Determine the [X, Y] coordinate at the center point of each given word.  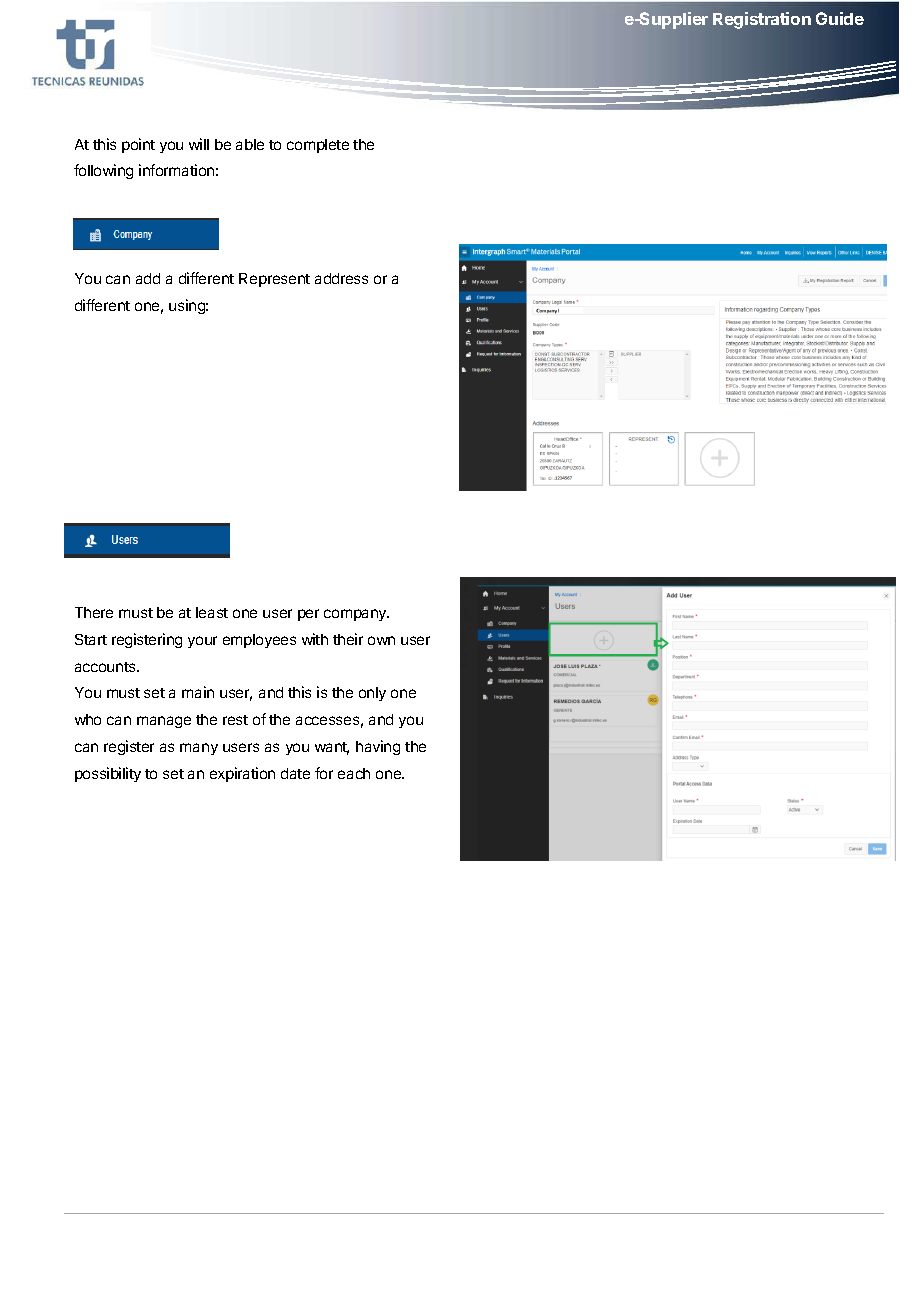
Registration [762, 20]
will [199, 144]
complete [318, 146]
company [356, 615]
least [212, 612]
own [381, 640]
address [341, 278]
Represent [274, 280]
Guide [840, 18]
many [199, 749]
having [378, 747]
